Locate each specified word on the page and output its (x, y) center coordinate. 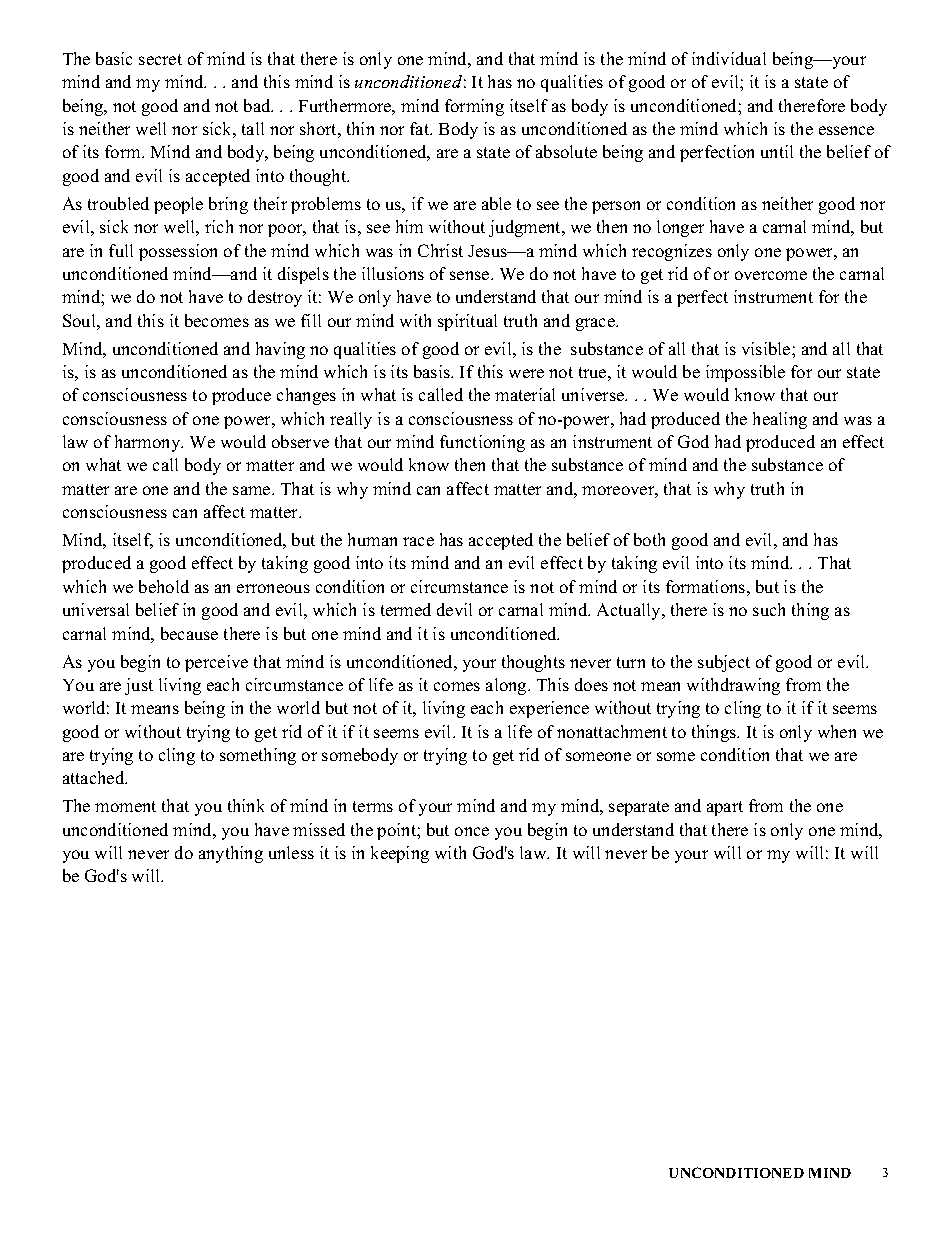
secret (160, 59)
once (472, 831)
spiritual (467, 322)
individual (729, 58)
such (769, 609)
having (280, 350)
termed (406, 609)
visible (767, 348)
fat (421, 128)
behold (164, 586)
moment (125, 806)
